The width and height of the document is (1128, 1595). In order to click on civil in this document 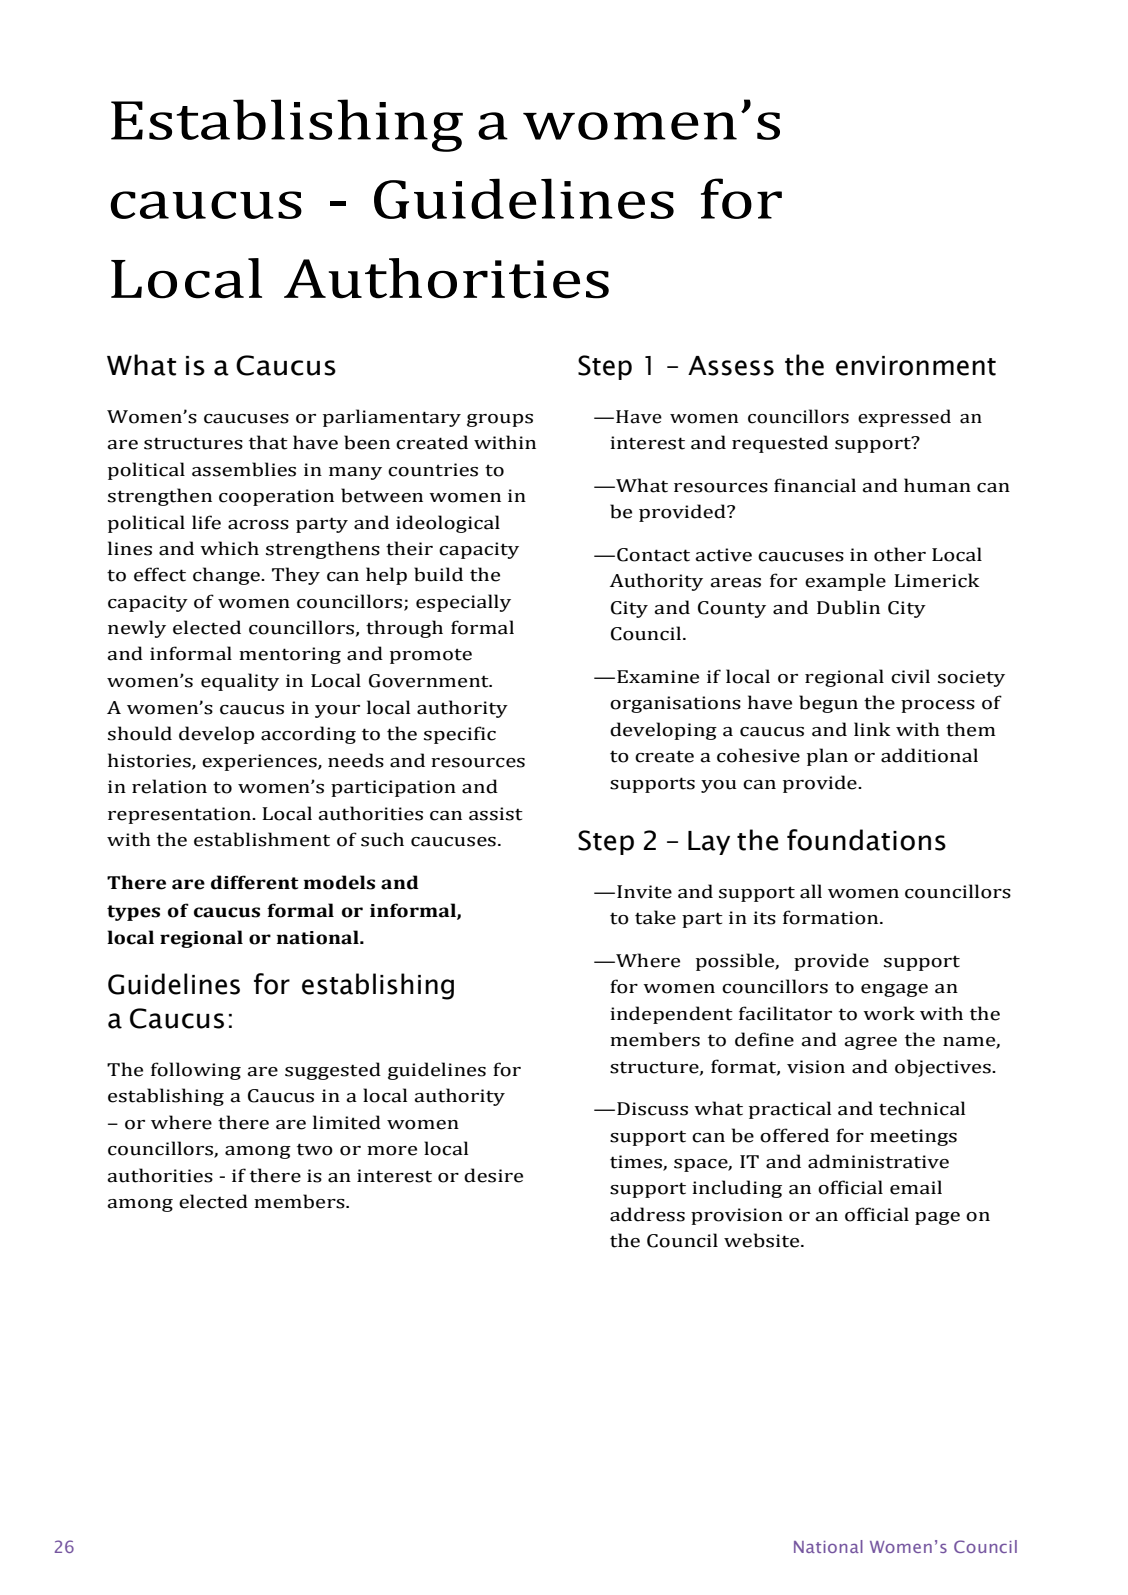, I will do `click(910, 676)`.
